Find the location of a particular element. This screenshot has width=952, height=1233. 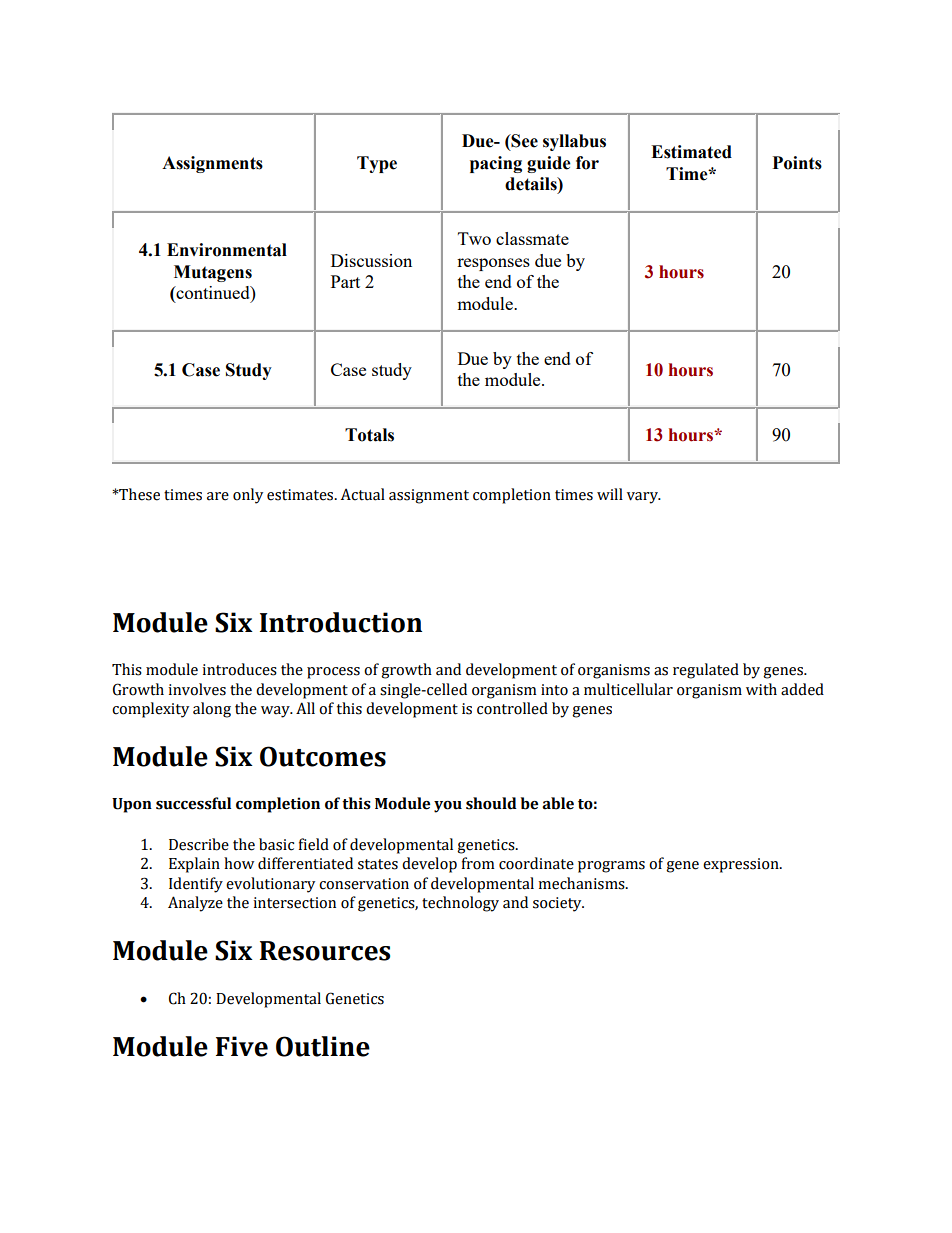

expression is located at coordinates (742, 865).
